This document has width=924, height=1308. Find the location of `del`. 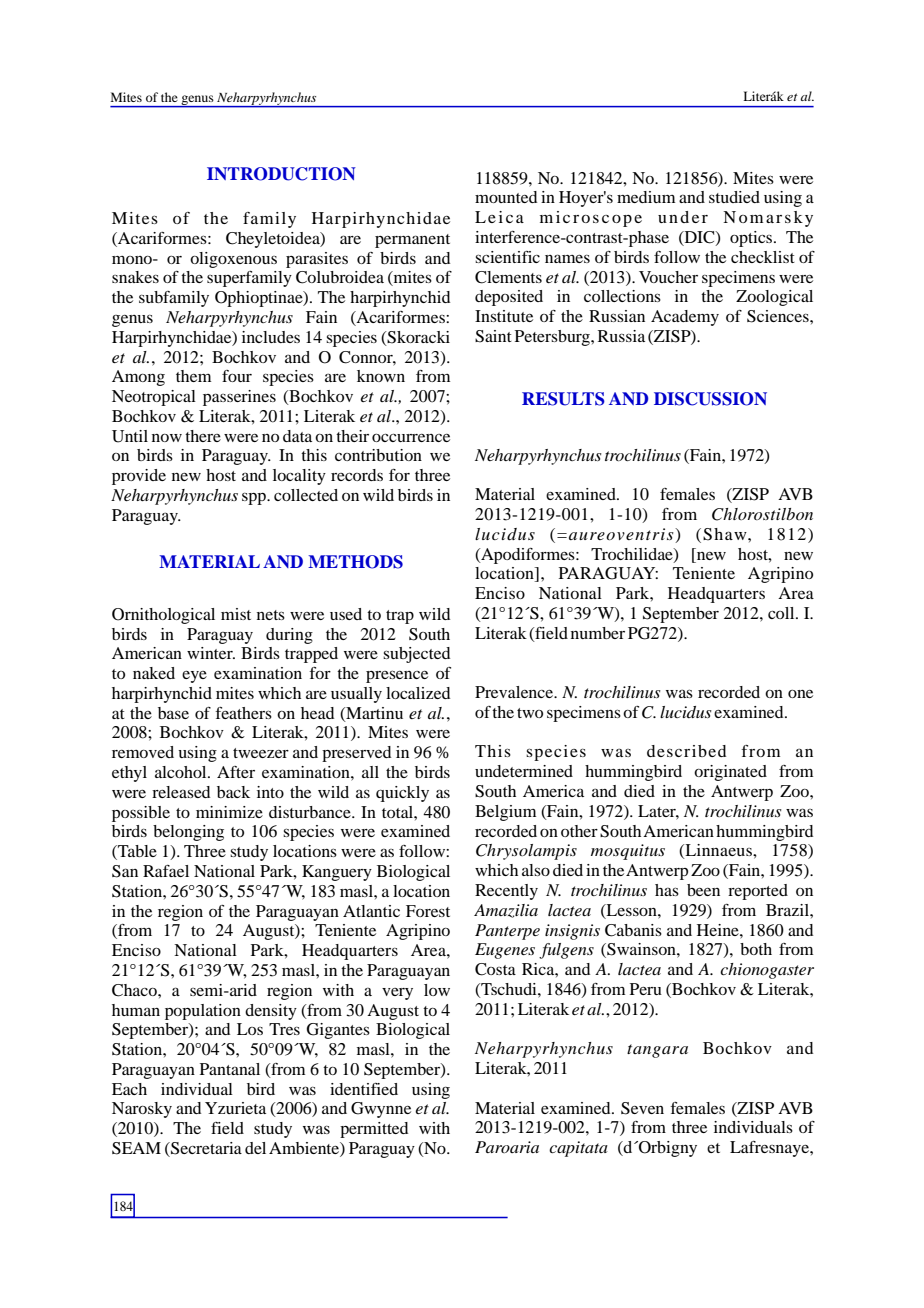

del is located at coordinates (255, 1148).
